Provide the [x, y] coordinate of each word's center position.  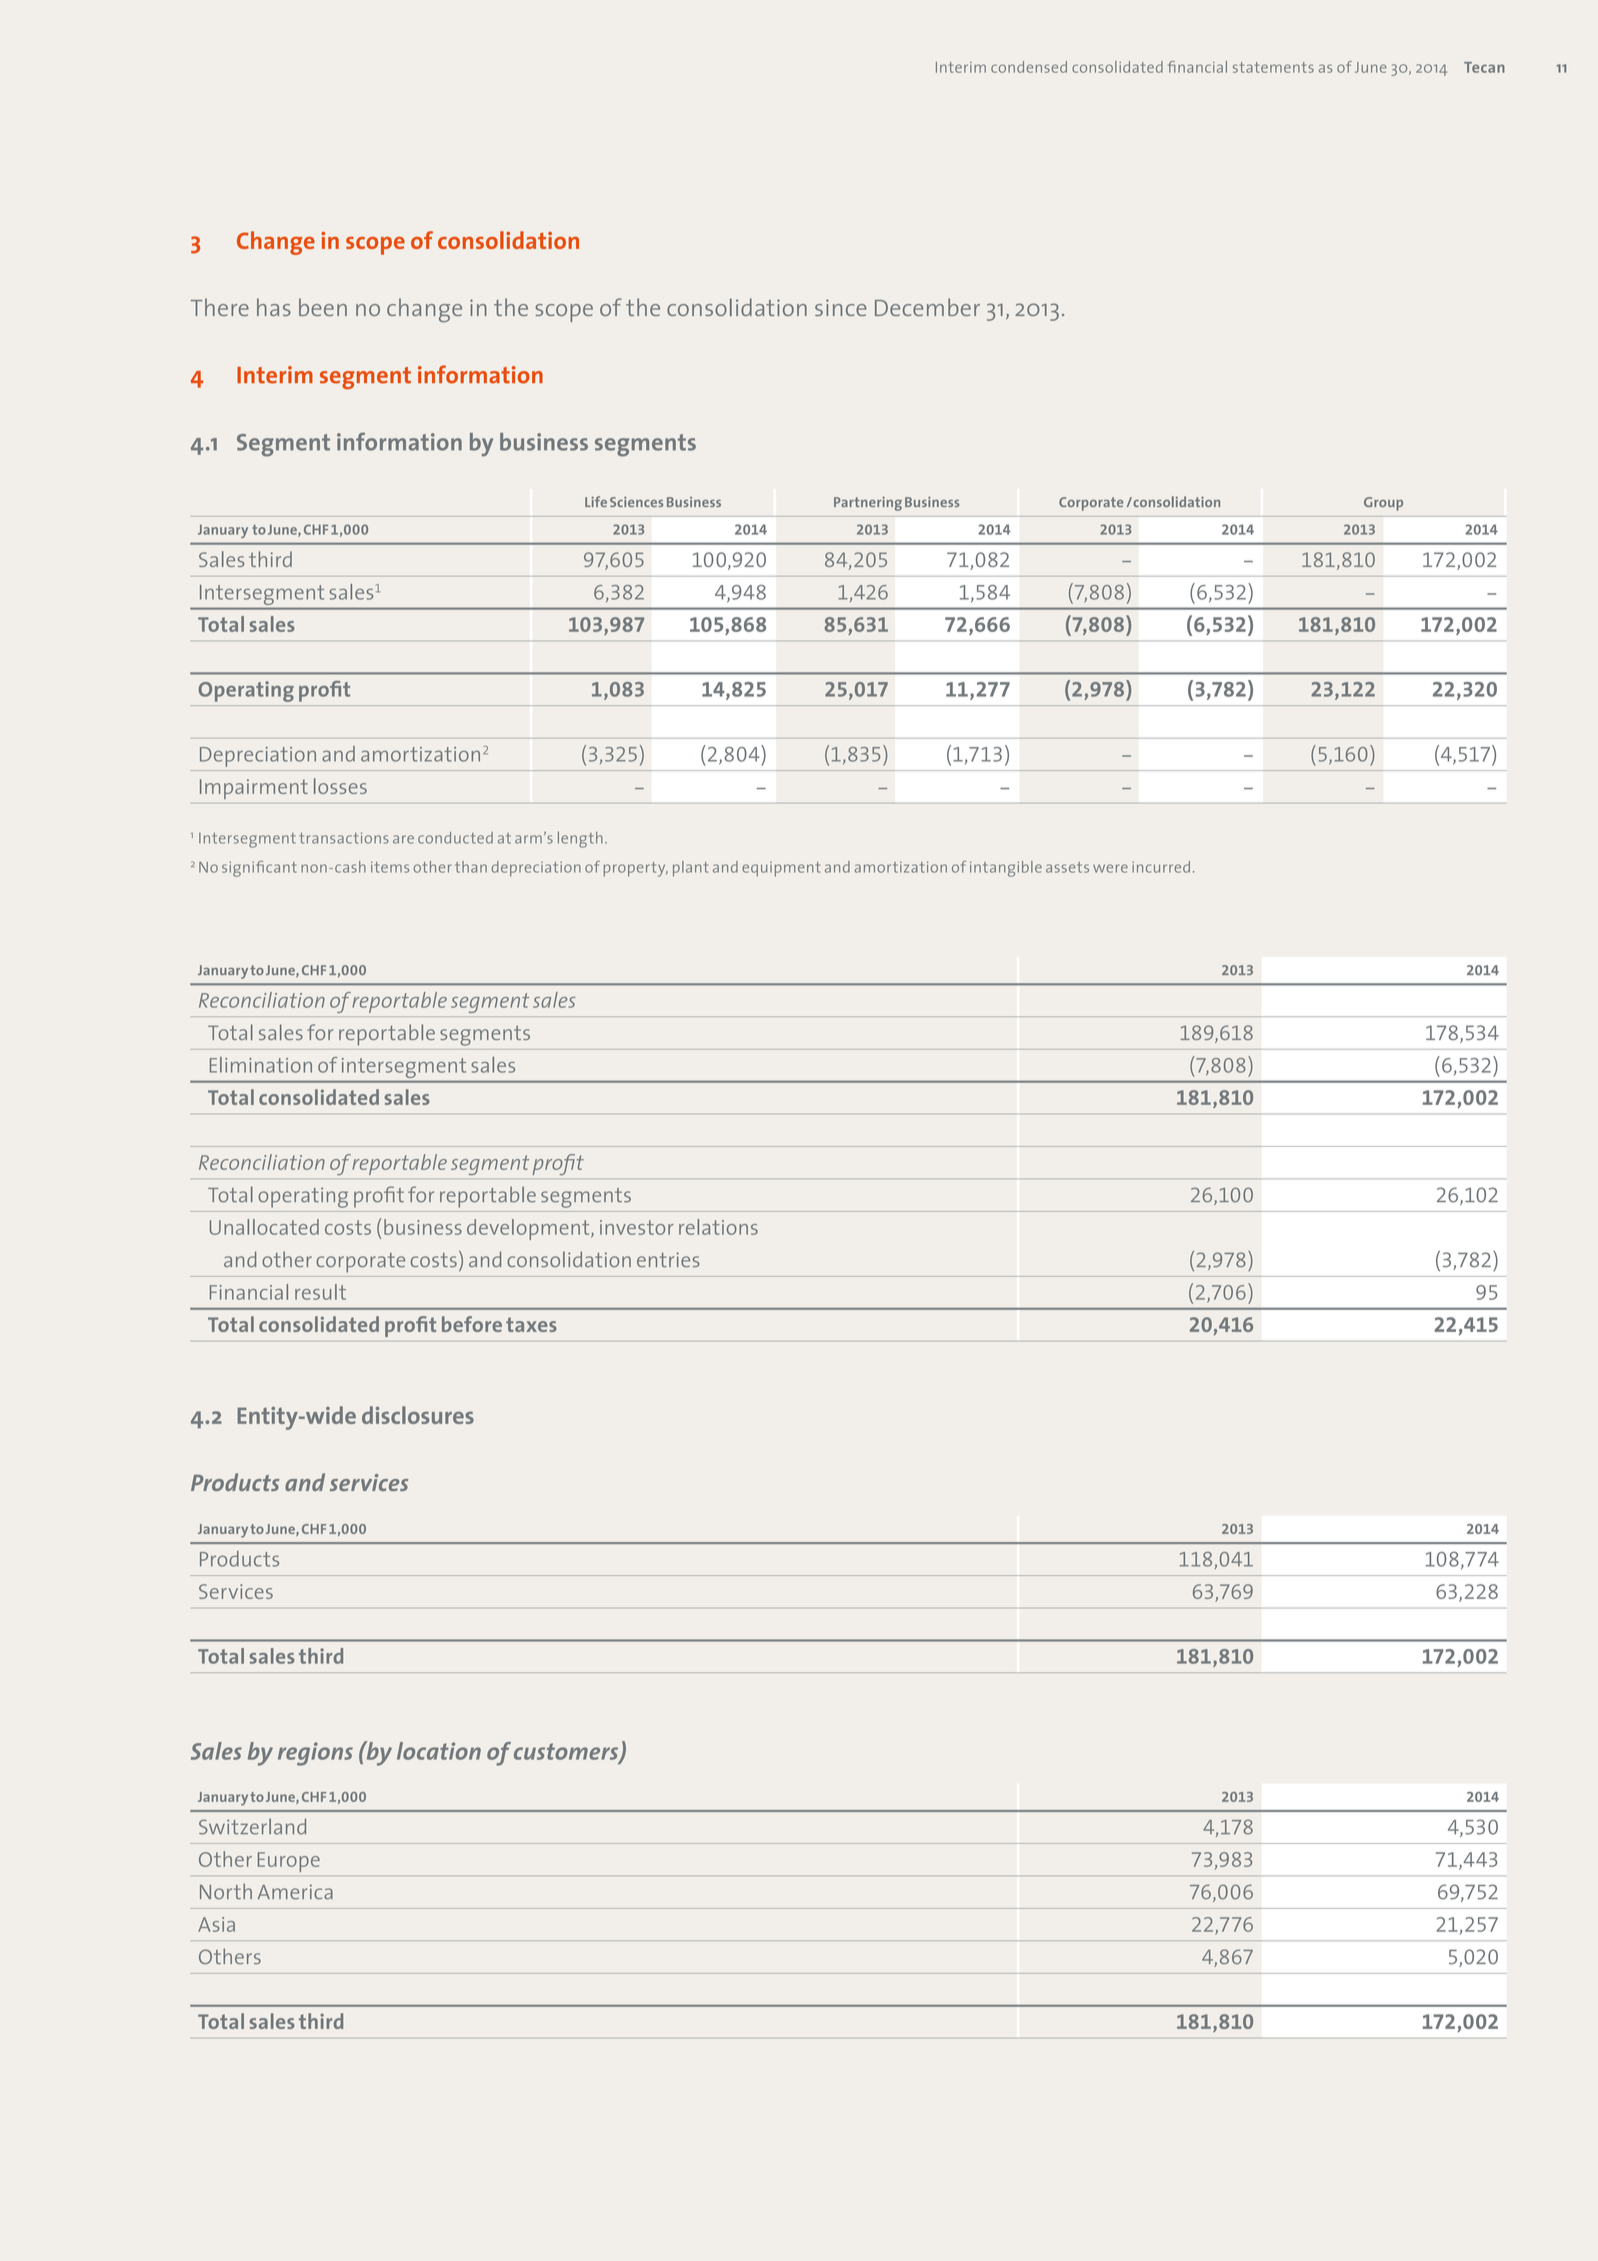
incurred [1161, 867]
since [841, 307]
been [323, 307]
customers [567, 1752]
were [1110, 868]
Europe [289, 1862]
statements [1273, 67]
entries [668, 1259]
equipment [781, 869]
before [472, 1324]
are [403, 839]
